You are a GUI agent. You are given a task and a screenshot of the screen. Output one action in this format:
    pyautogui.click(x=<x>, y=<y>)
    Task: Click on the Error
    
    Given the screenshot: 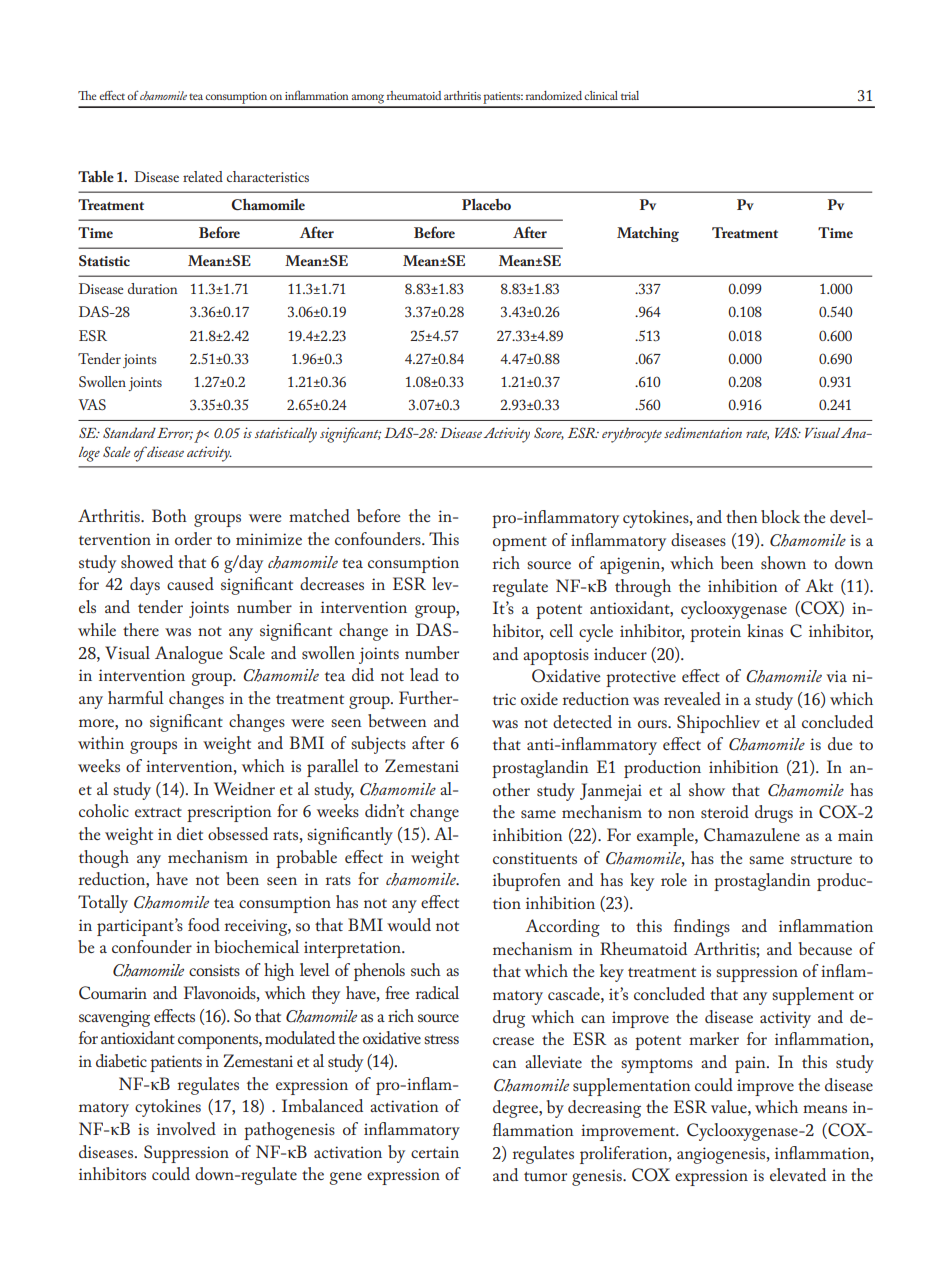 What is the action you would take?
    pyautogui.click(x=175, y=434)
